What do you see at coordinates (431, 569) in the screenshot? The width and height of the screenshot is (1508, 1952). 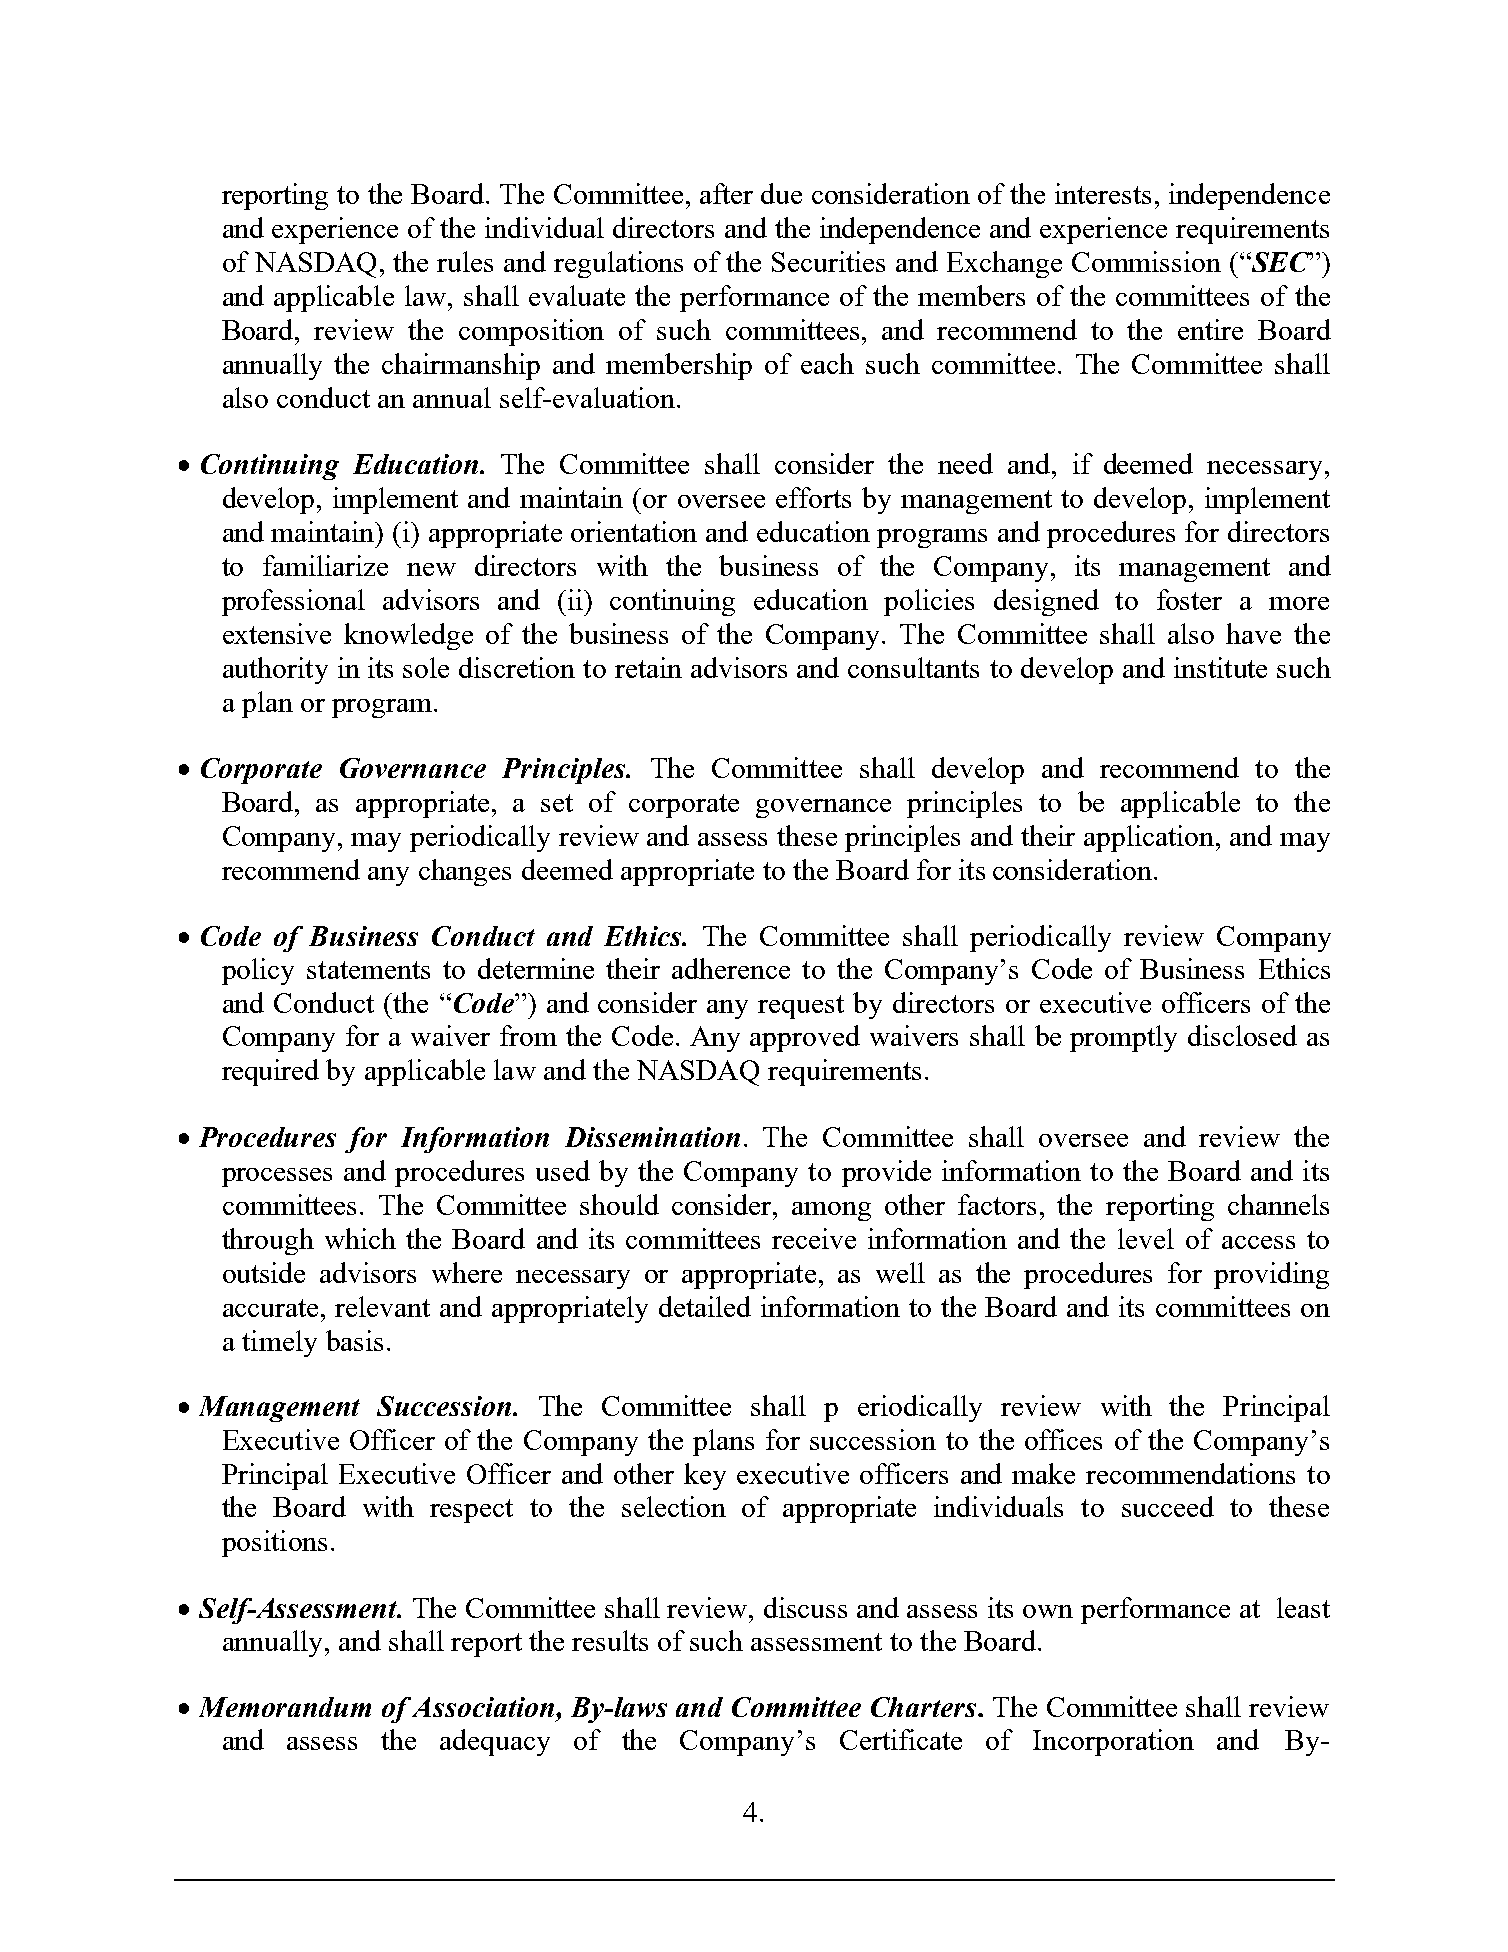 I see `new` at bounding box center [431, 569].
